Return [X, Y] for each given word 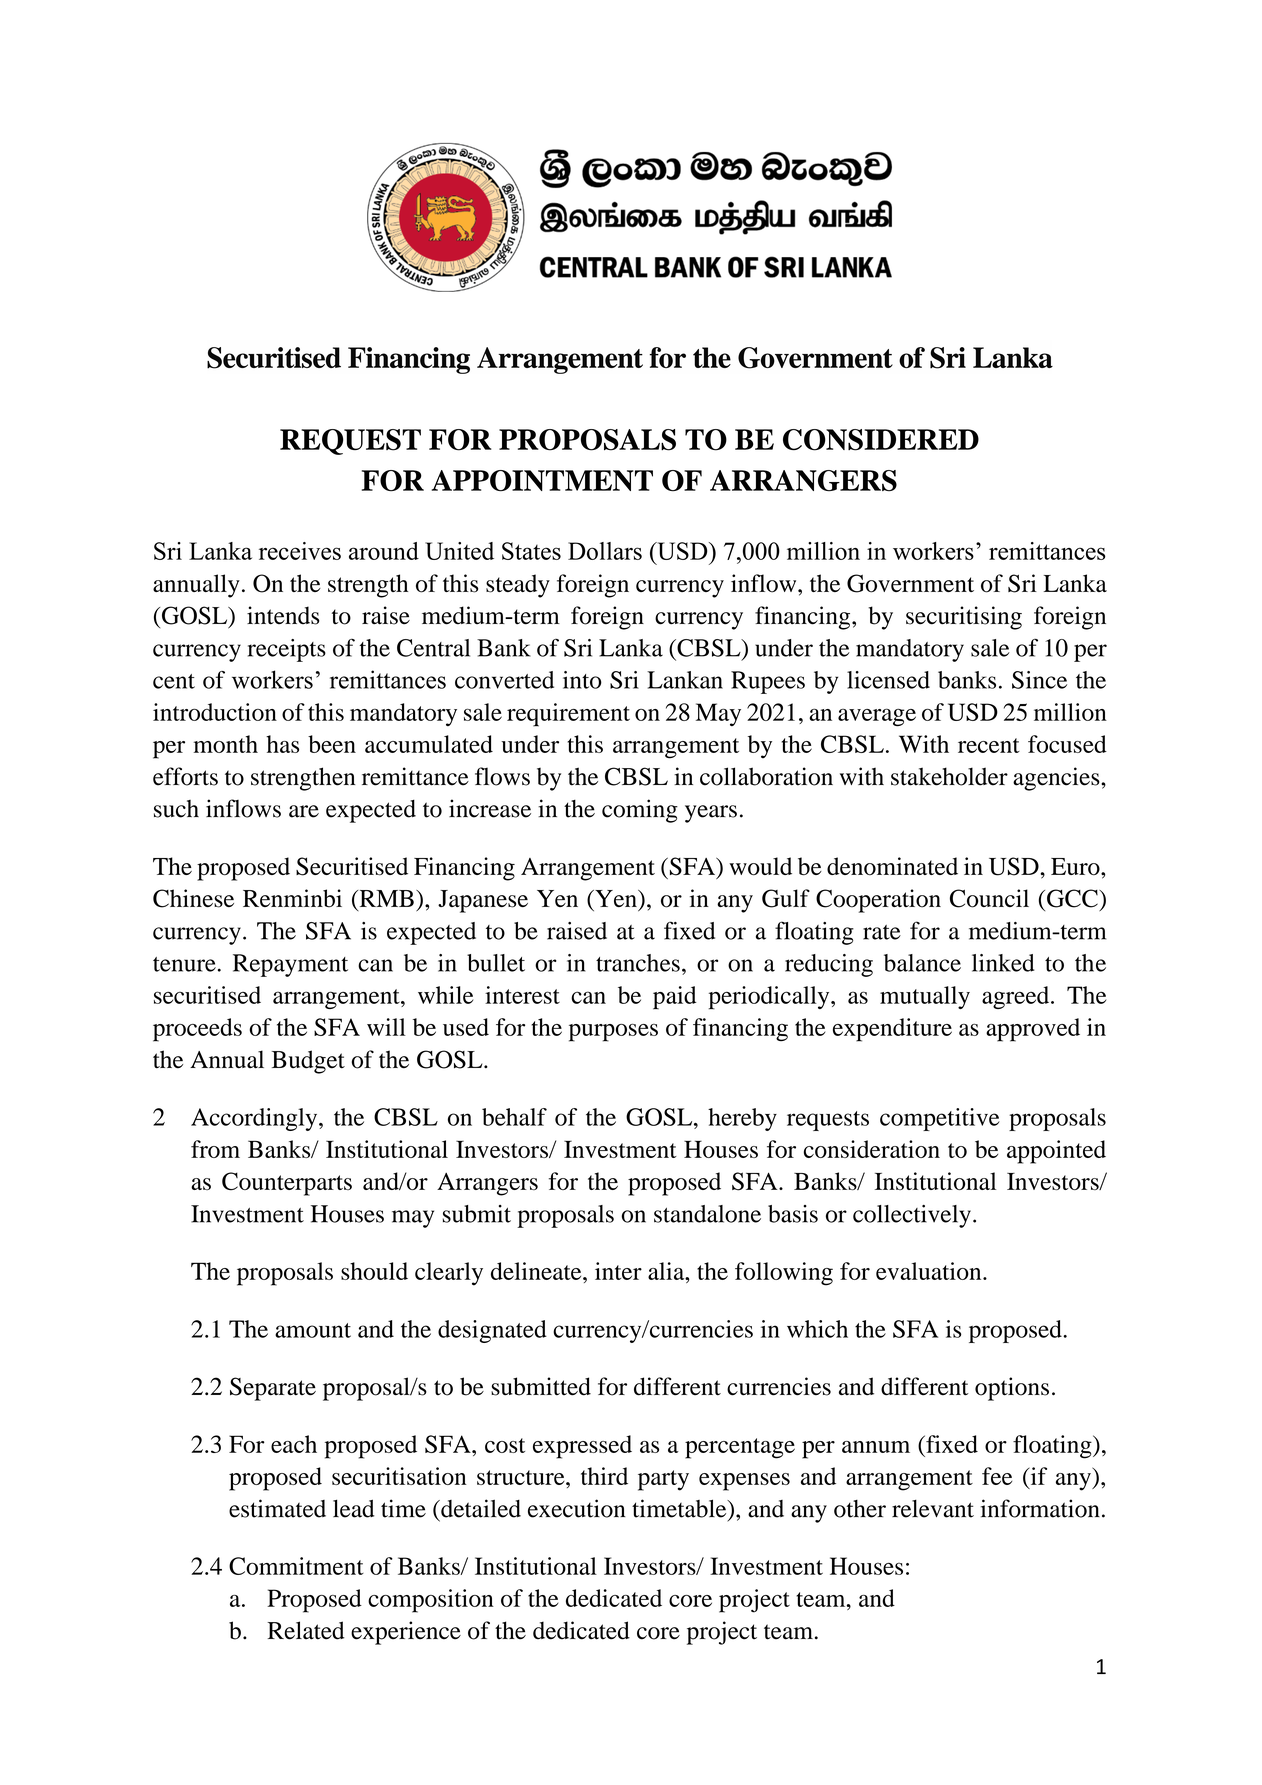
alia [667, 1271]
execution [577, 1508]
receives [300, 551]
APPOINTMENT [542, 481]
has [282, 744]
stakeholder [949, 776]
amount [313, 1330]
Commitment [296, 1566]
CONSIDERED [881, 440]
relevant [933, 1509]
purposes [613, 1033]
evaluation [930, 1271]
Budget [308, 1062]
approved [1033, 1030]
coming [640, 811]
